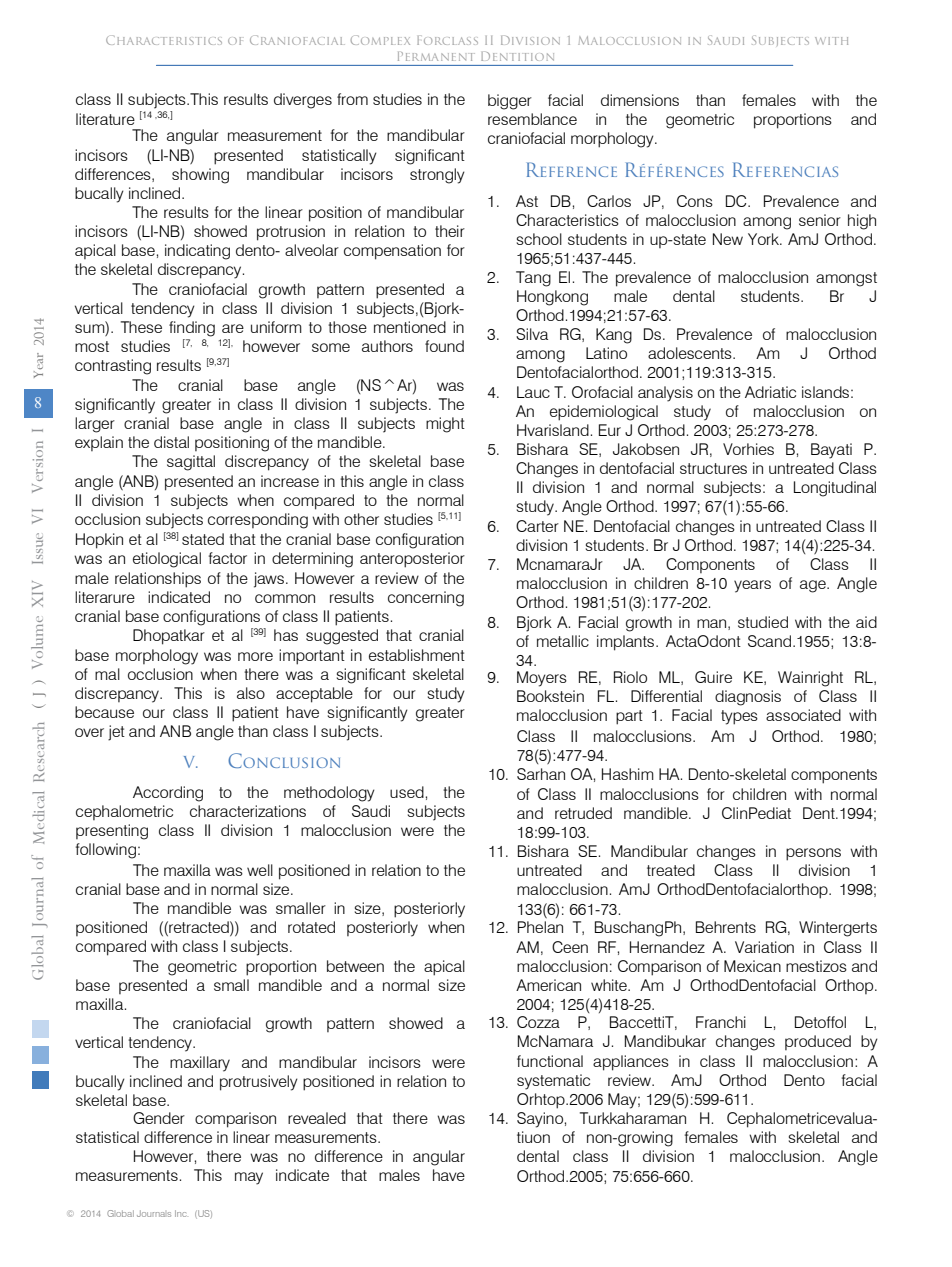 The height and width of the screenshot is (1267, 952). Describe the element at coordinates (159, 1118) in the screenshot. I see `Gender` at that location.
